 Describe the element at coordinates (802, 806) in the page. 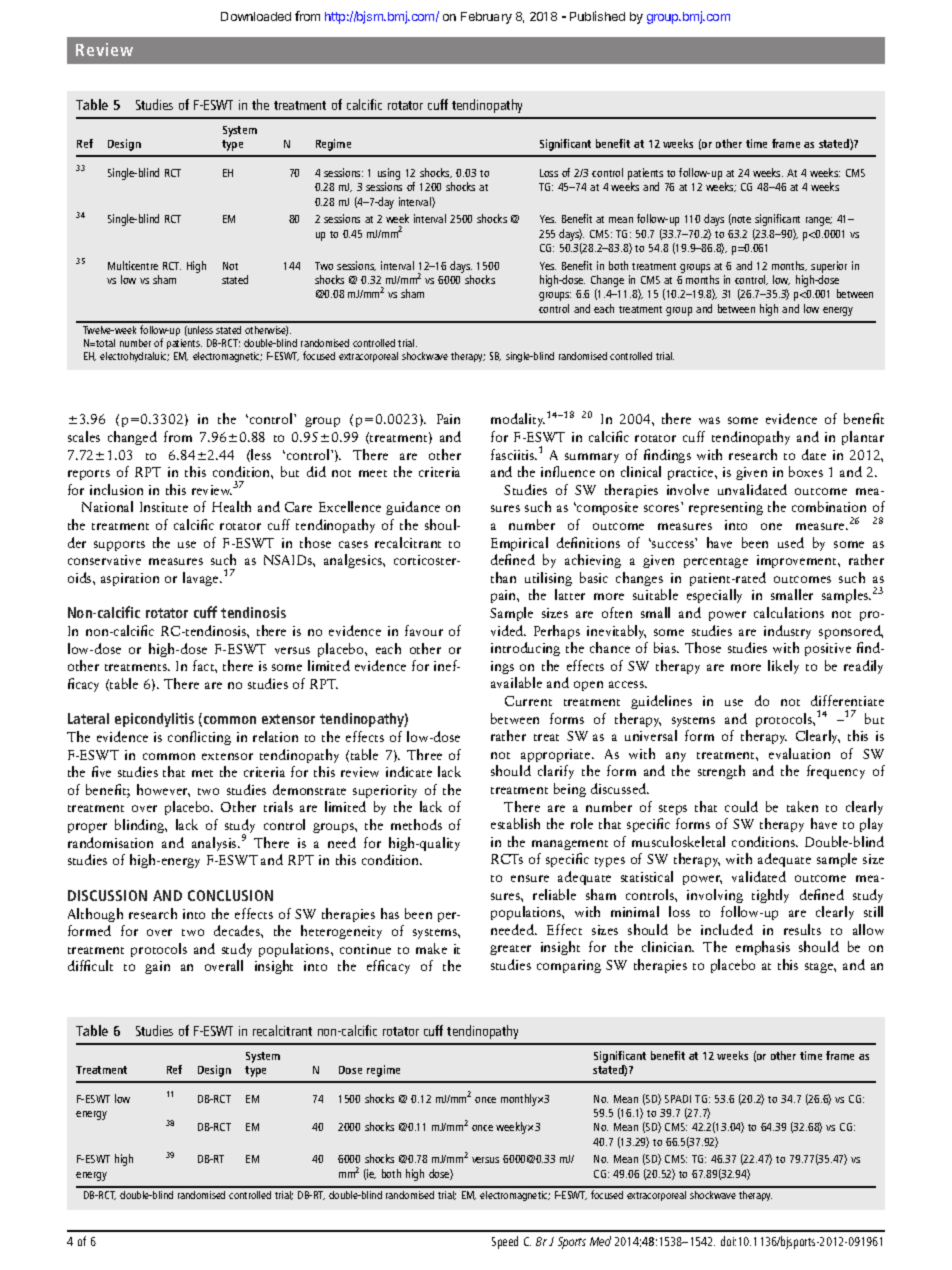

I see `taken` at that location.
